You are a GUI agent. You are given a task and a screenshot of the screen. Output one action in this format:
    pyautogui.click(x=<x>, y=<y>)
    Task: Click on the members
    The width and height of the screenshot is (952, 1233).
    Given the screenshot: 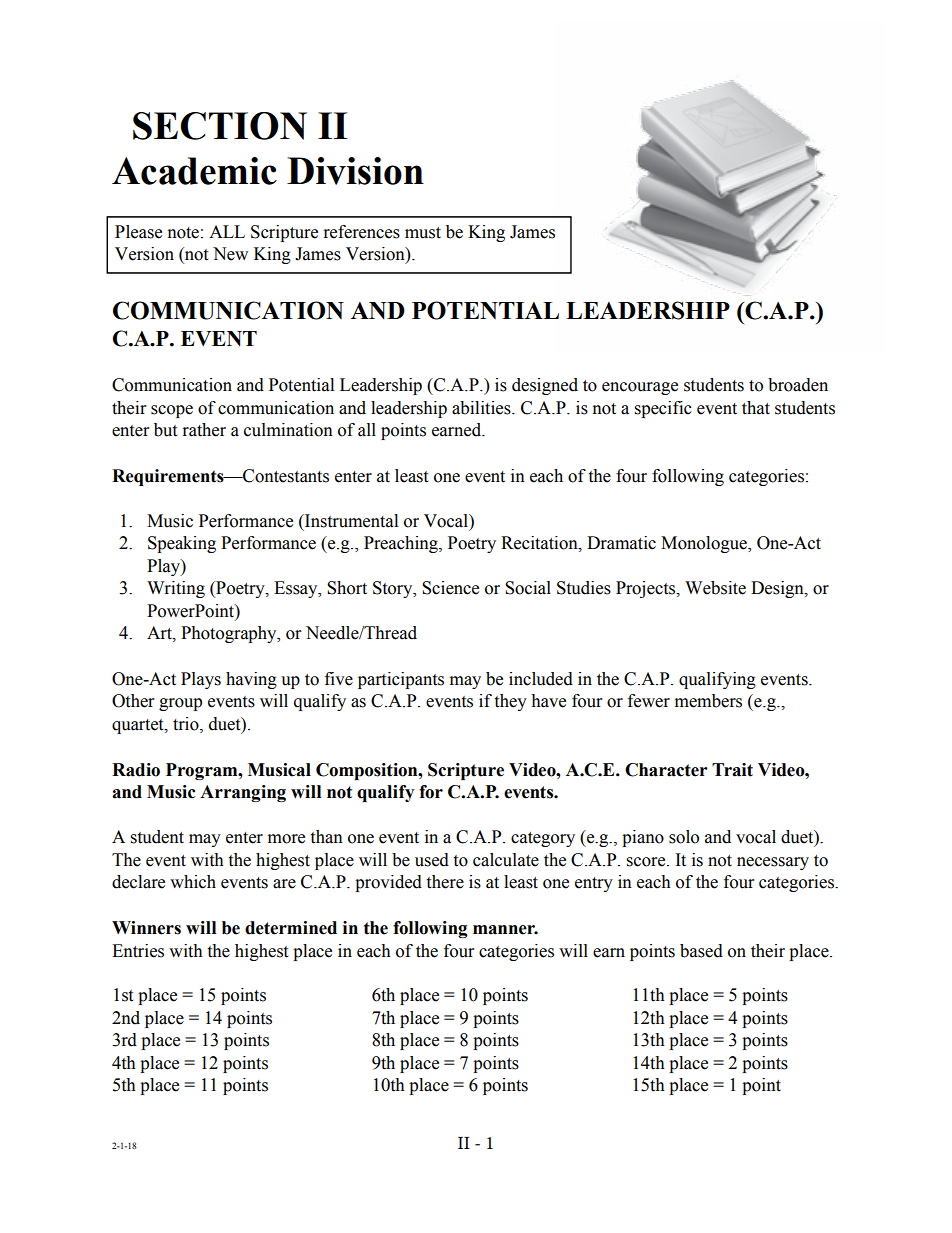 What is the action you would take?
    pyautogui.click(x=708, y=701)
